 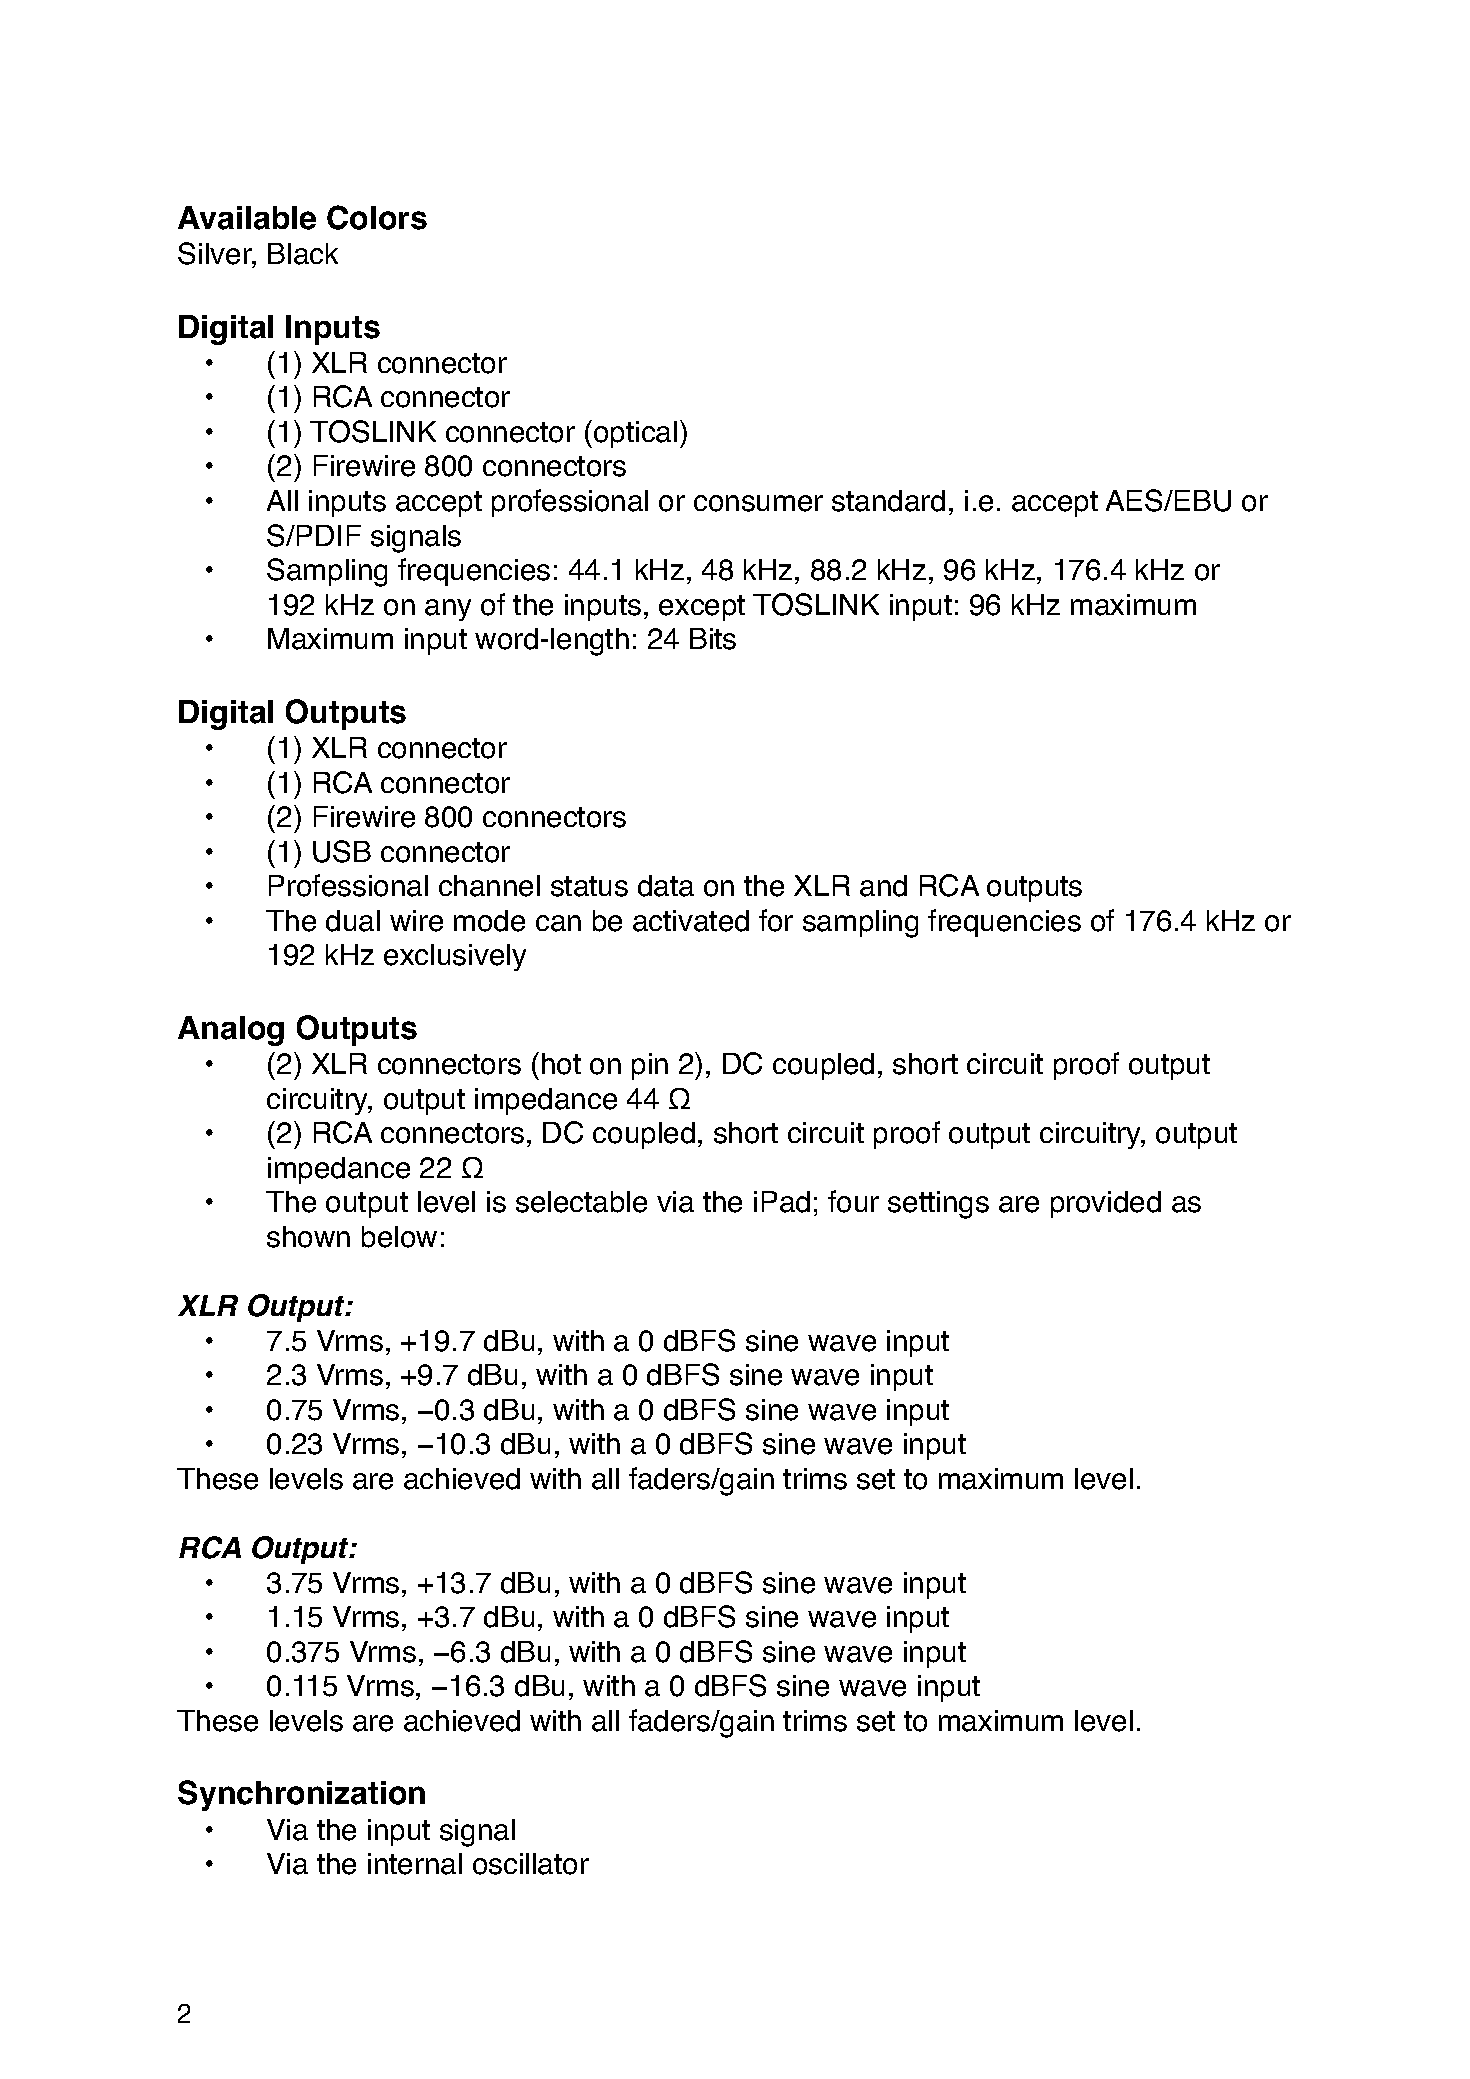 What do you see at coordinates (377, 217) in the image?
I see `Colors` at bounding box center [377, 217].
